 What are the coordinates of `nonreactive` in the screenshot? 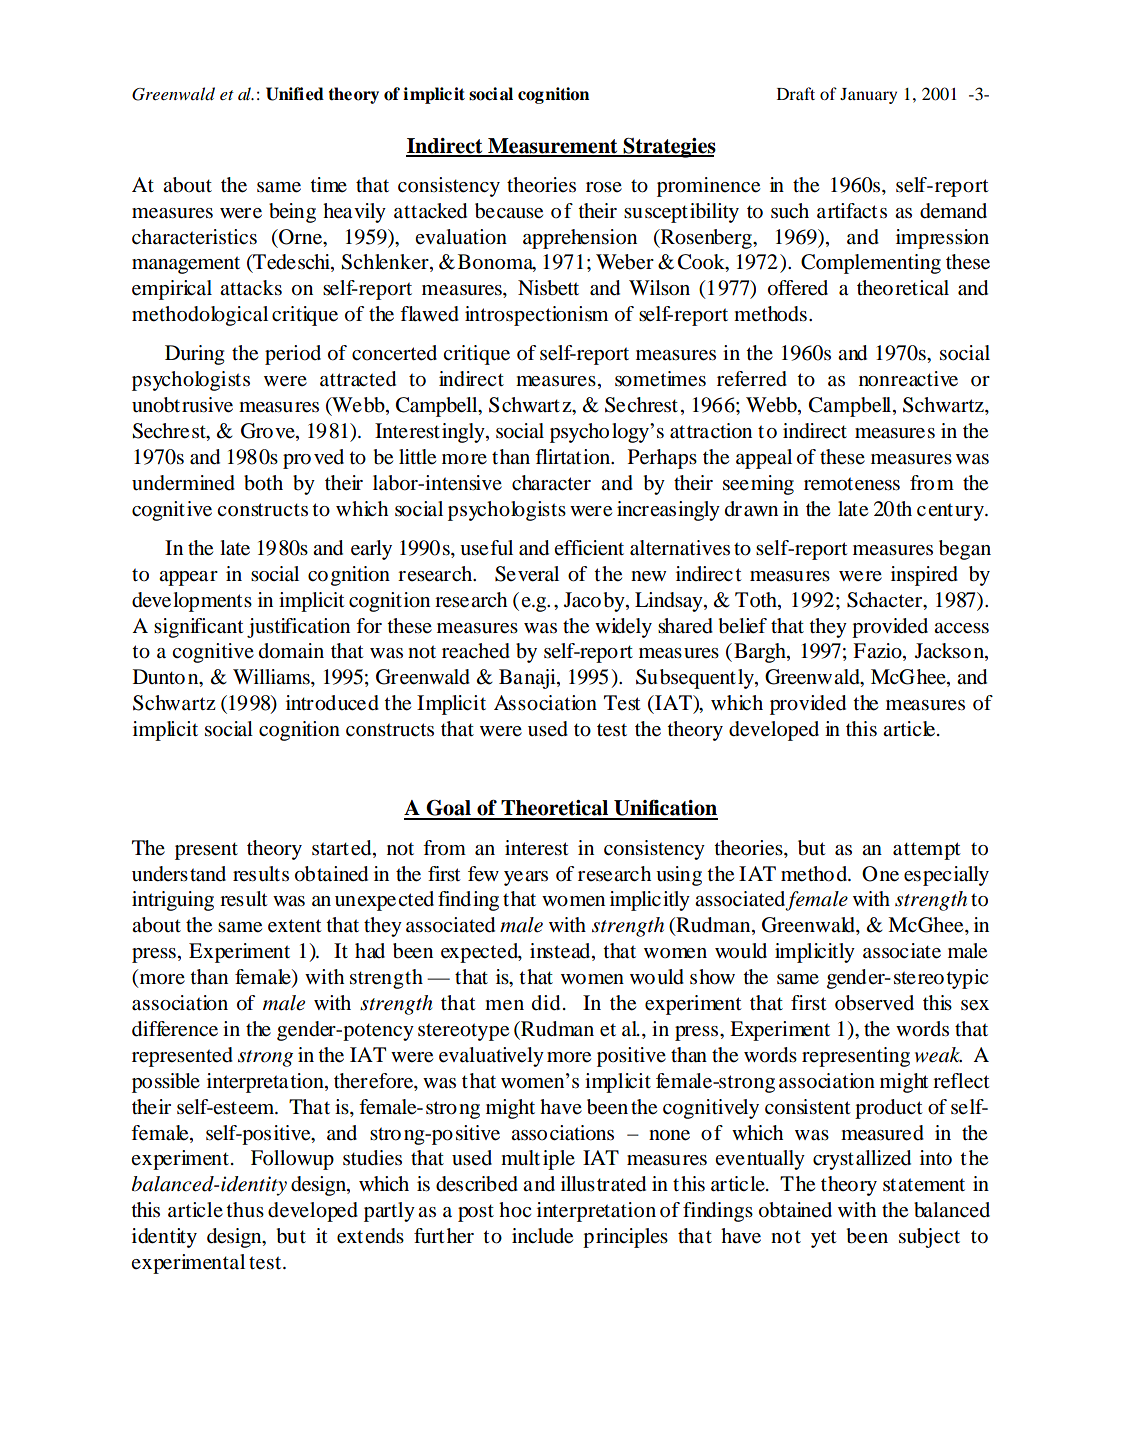 It's located at (908, 379).
